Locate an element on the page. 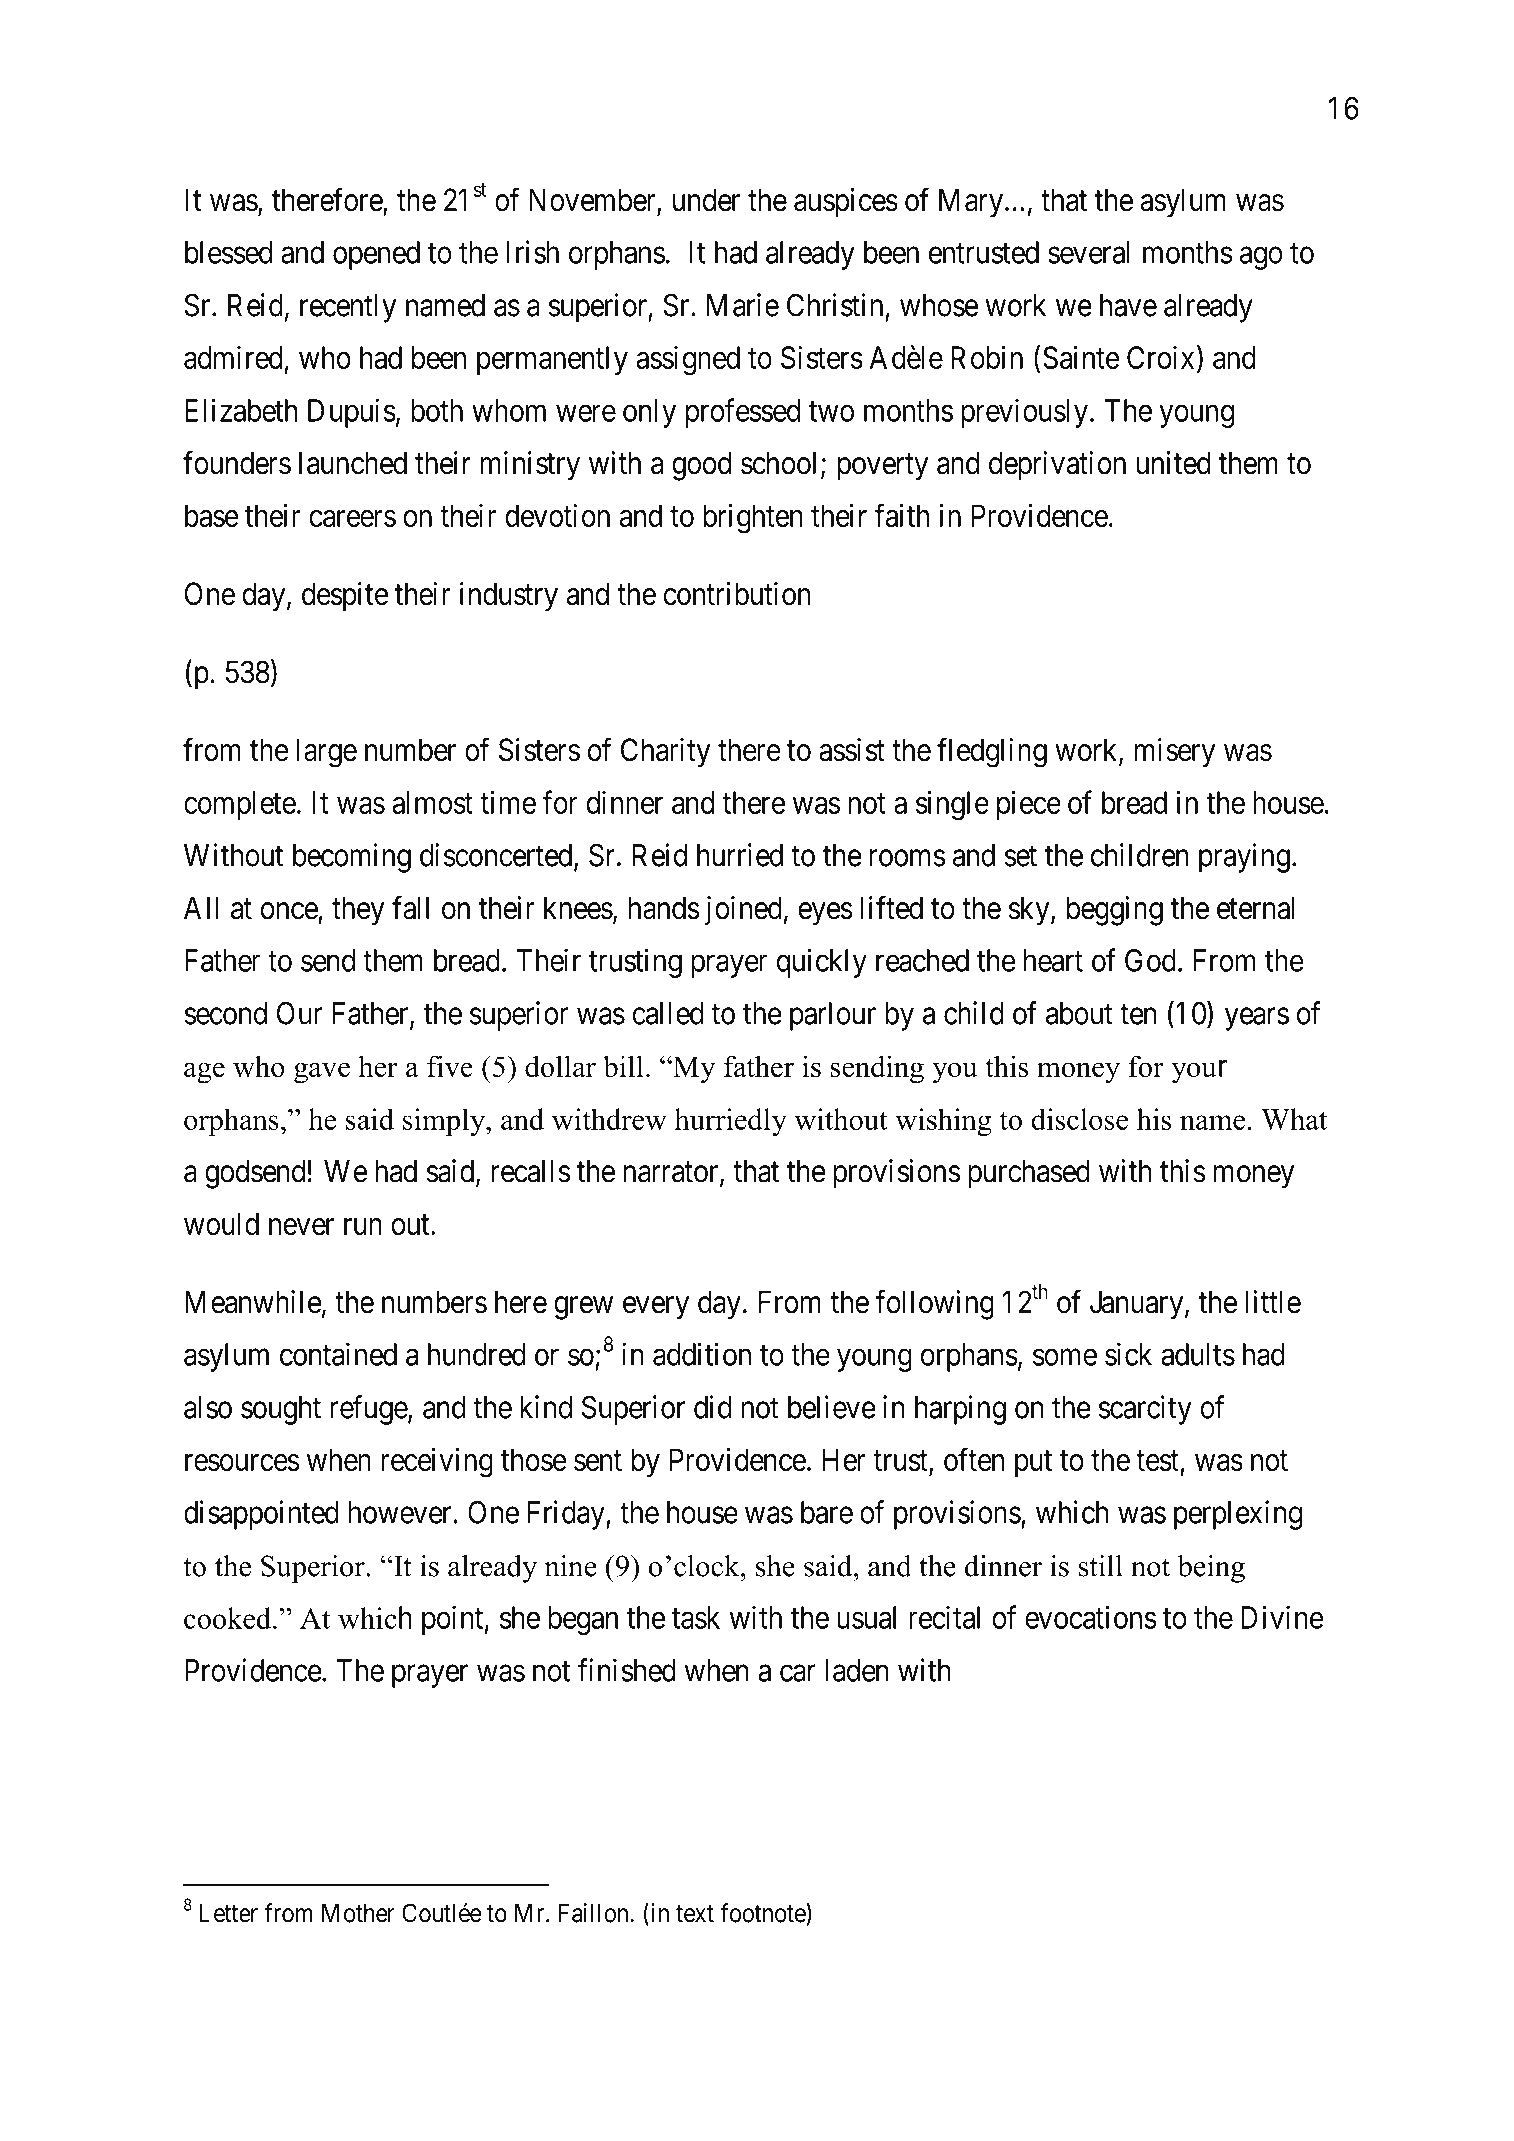 The image size is (1514, 2141). Mother is located at coordinates (358, 1913).
